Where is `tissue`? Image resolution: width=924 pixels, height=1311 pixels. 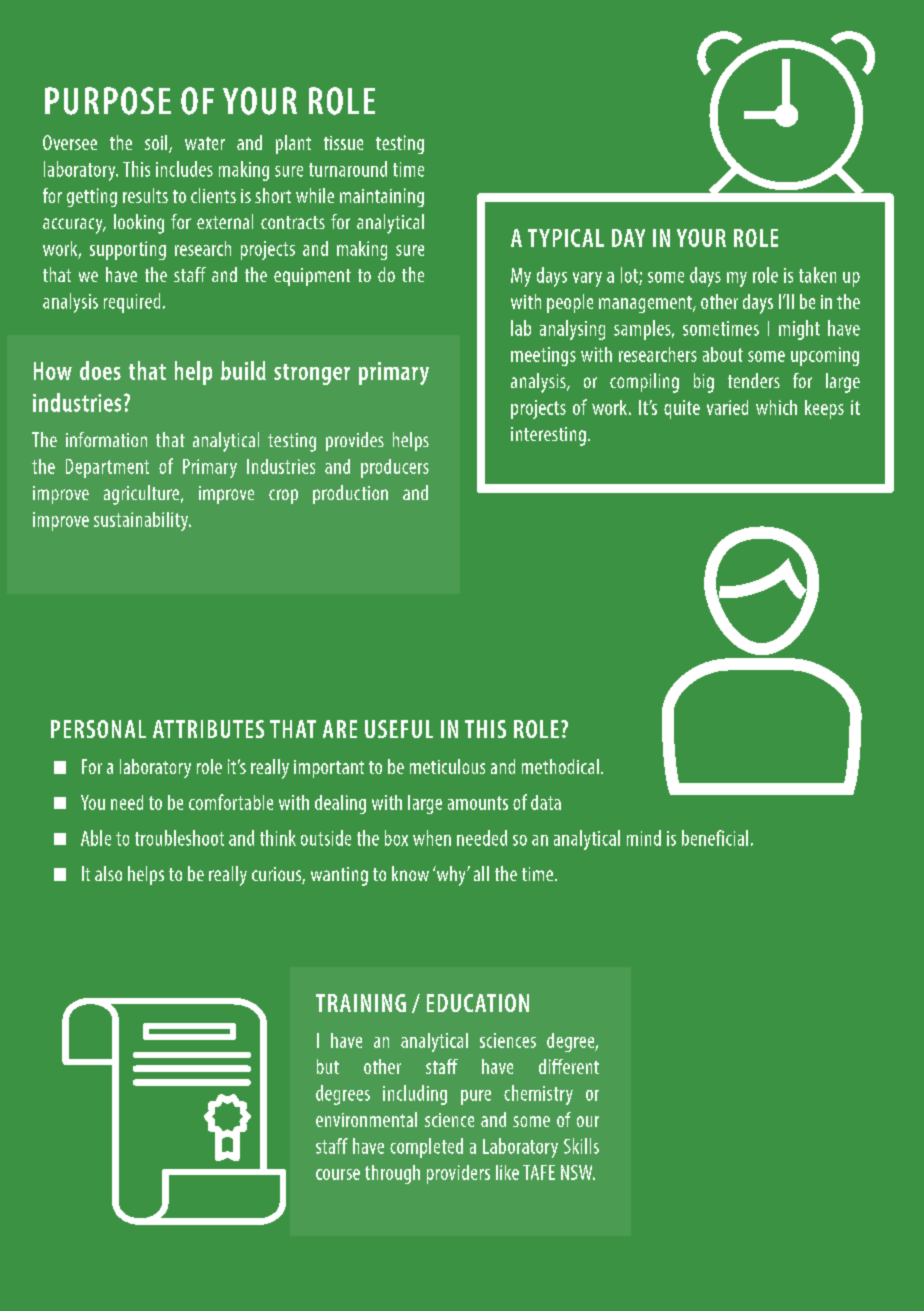 tissue is located at coordinates (343, 143).
